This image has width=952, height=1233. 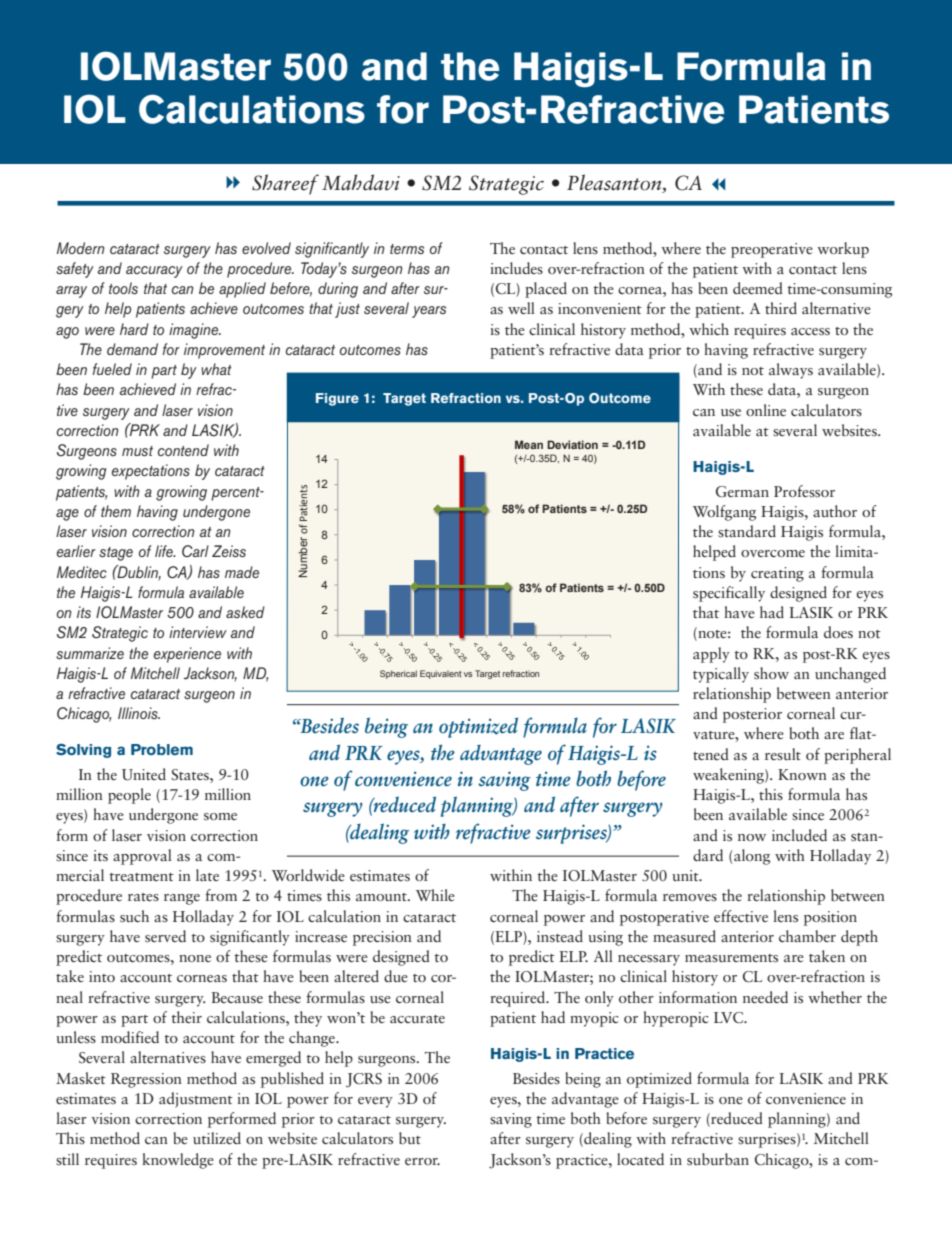 I want to click on experience, so click(x=187, y=655).
